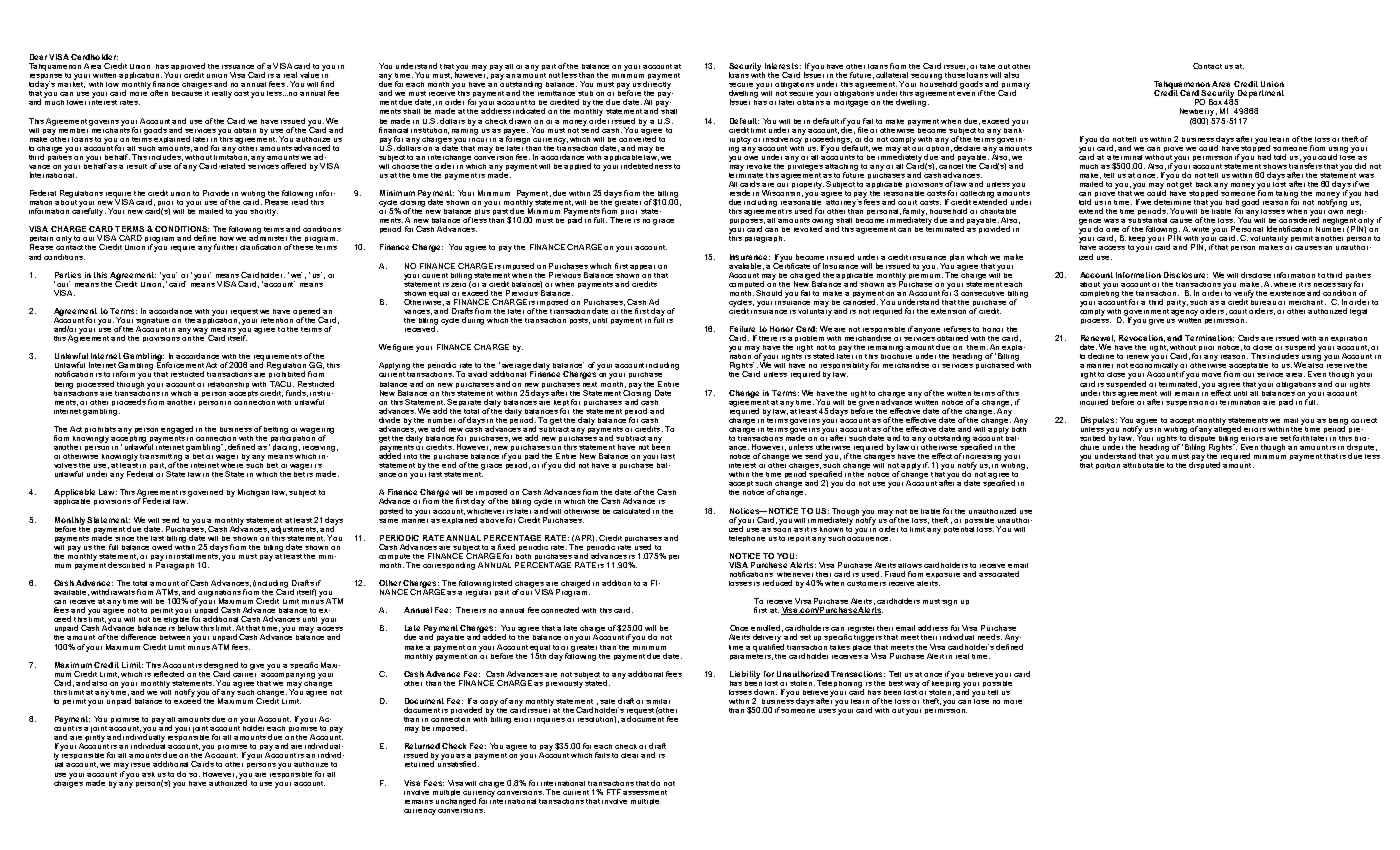 The image size is (1400, 850). I want to click on soon, so click(782, 530).
